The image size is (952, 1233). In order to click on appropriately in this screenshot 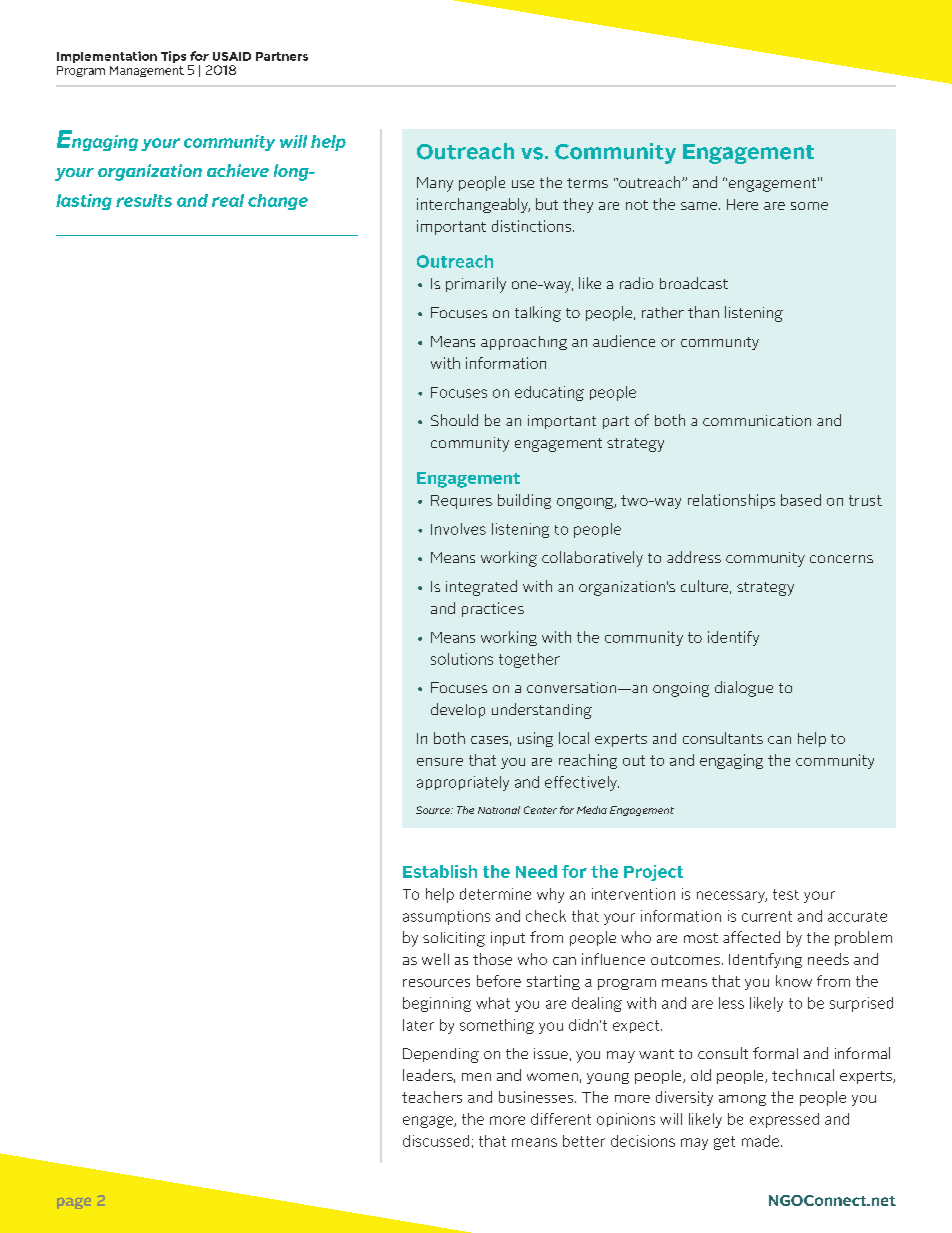, I will do `click(463, 783)`.
